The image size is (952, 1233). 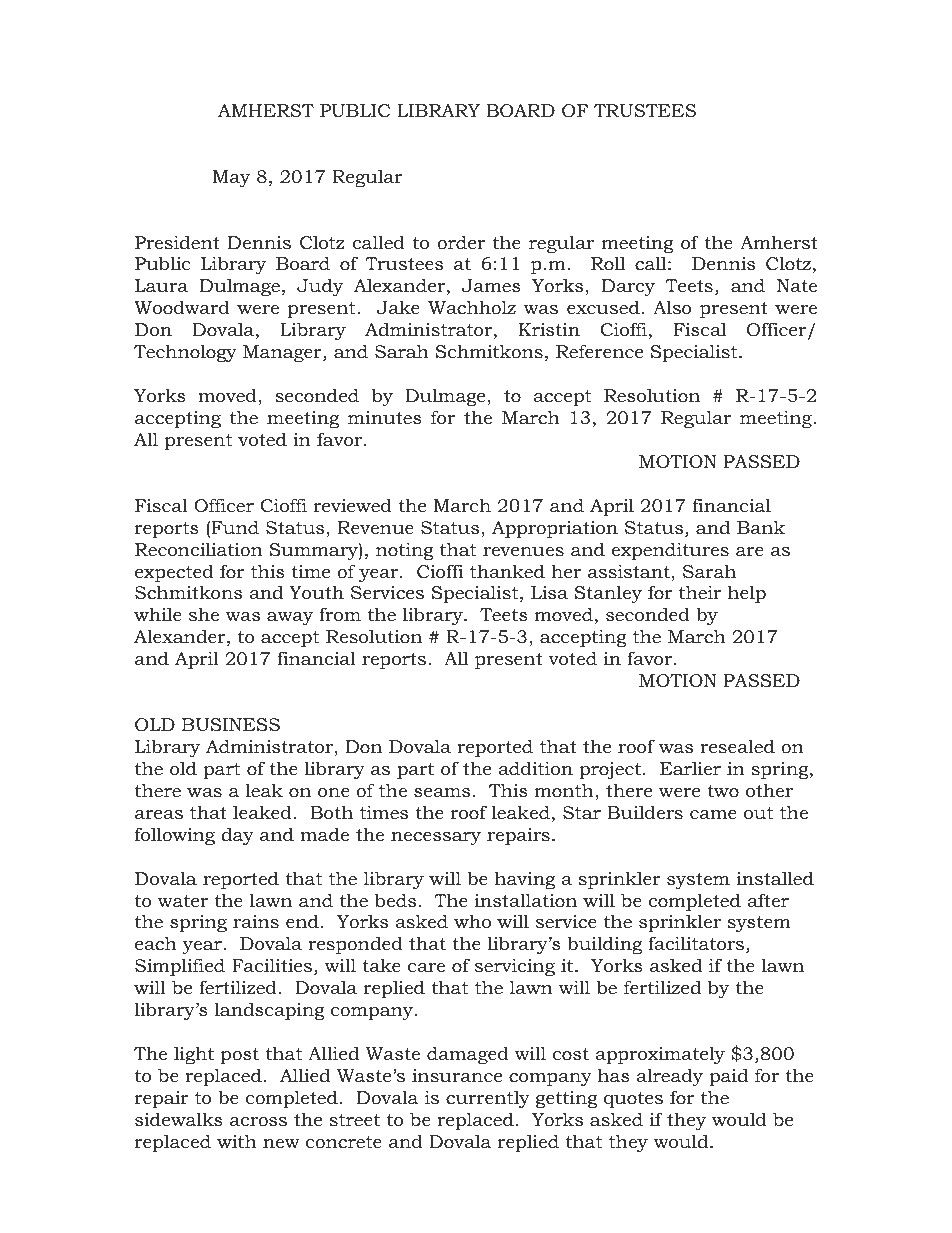 What do you see at coordinates (256, 921) in the screenshot?
I see `rains` at bounding box center [256, 921].
